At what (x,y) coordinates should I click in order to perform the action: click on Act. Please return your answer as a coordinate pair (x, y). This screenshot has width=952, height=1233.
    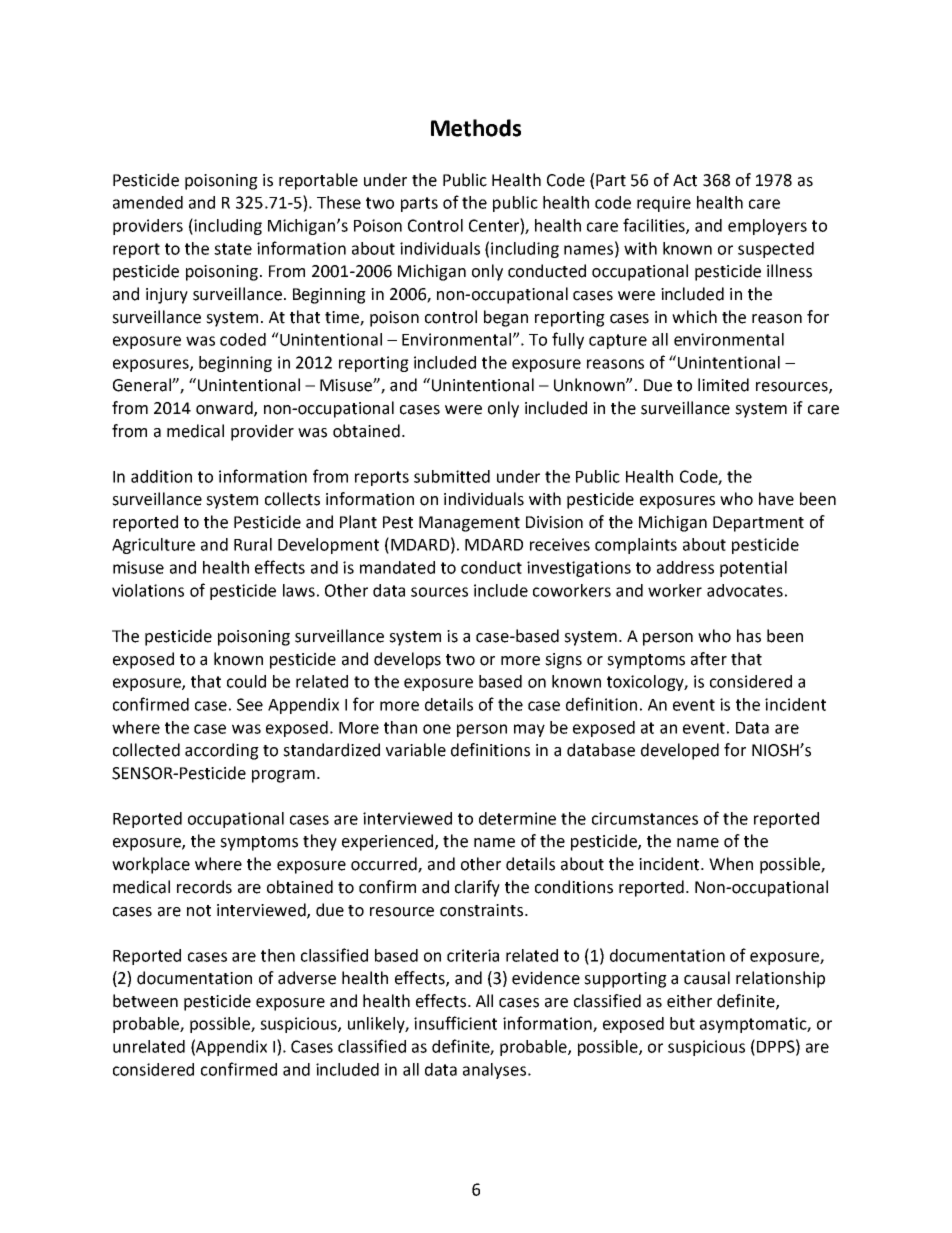
    Looking at the image, I should click on (685, 180).
